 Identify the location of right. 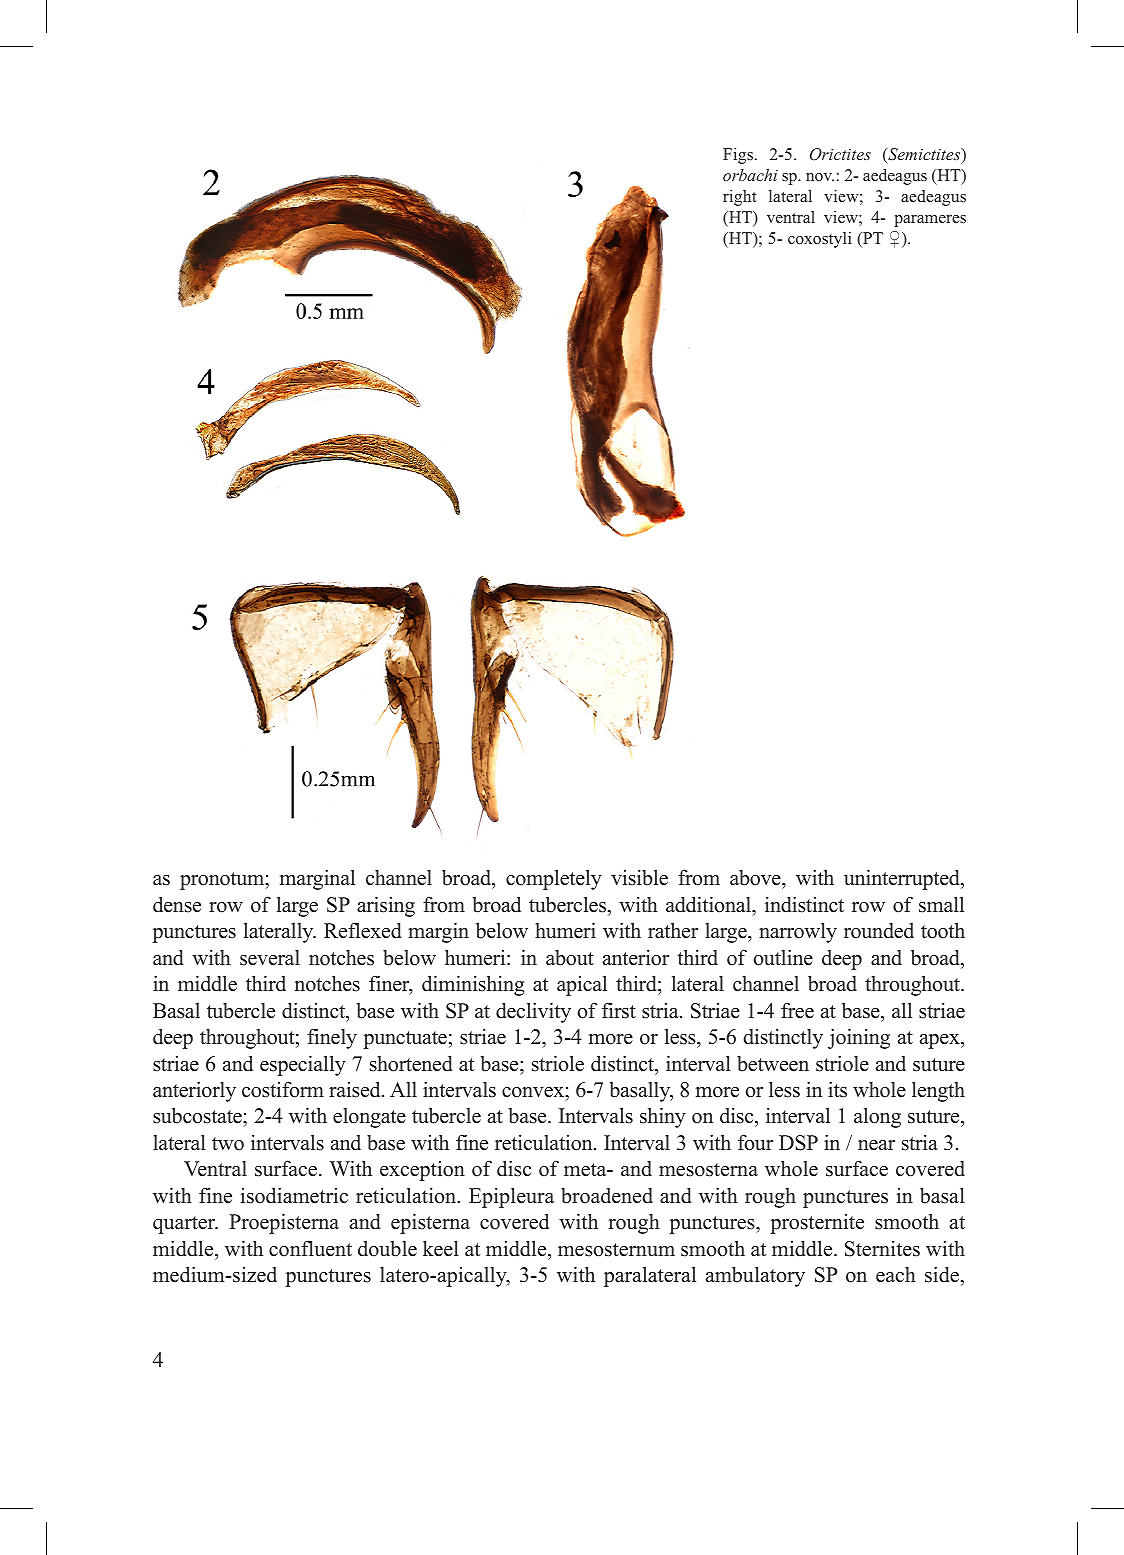
(740, 198).
